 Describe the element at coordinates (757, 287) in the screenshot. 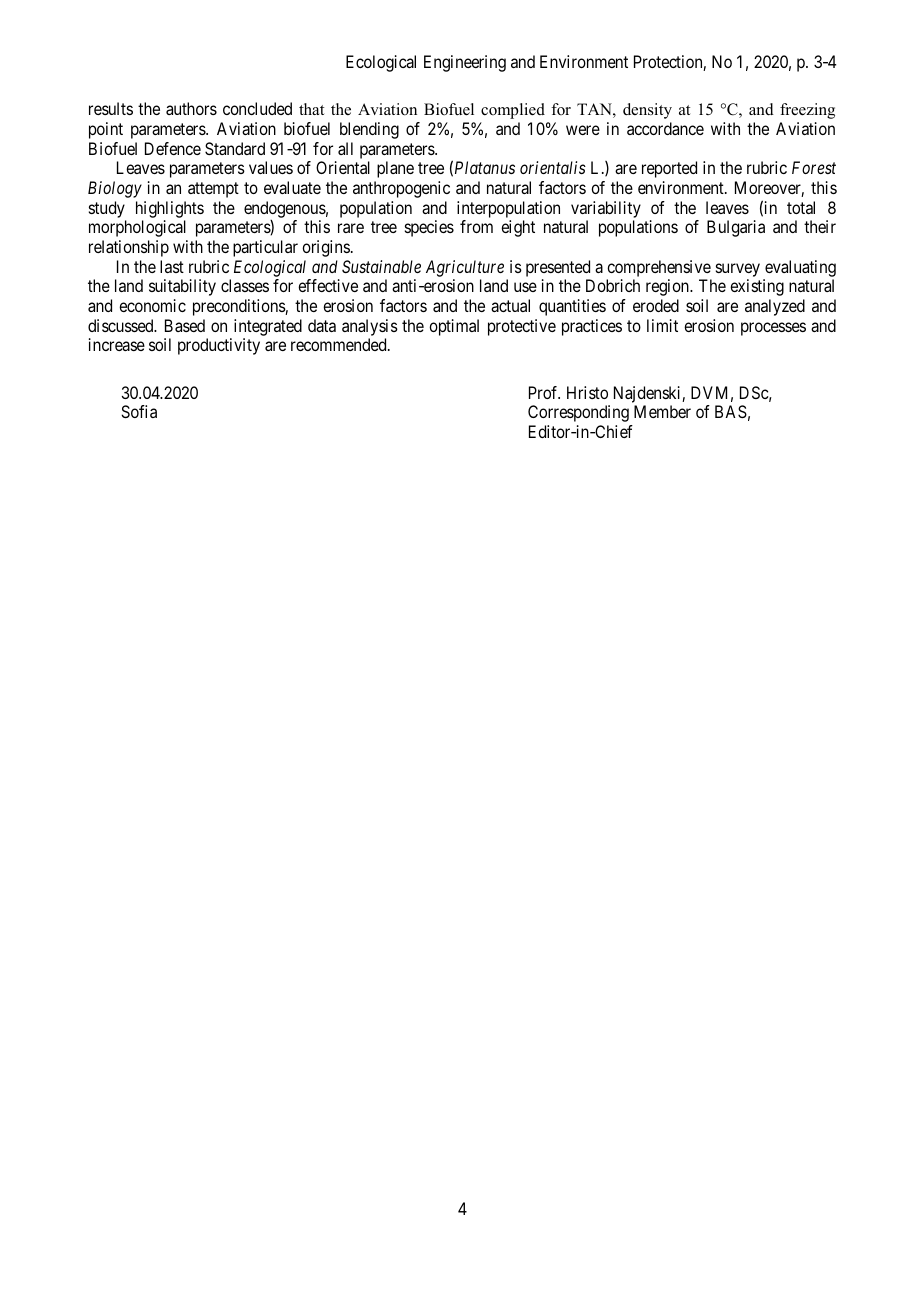

I see `existing` at that location.
